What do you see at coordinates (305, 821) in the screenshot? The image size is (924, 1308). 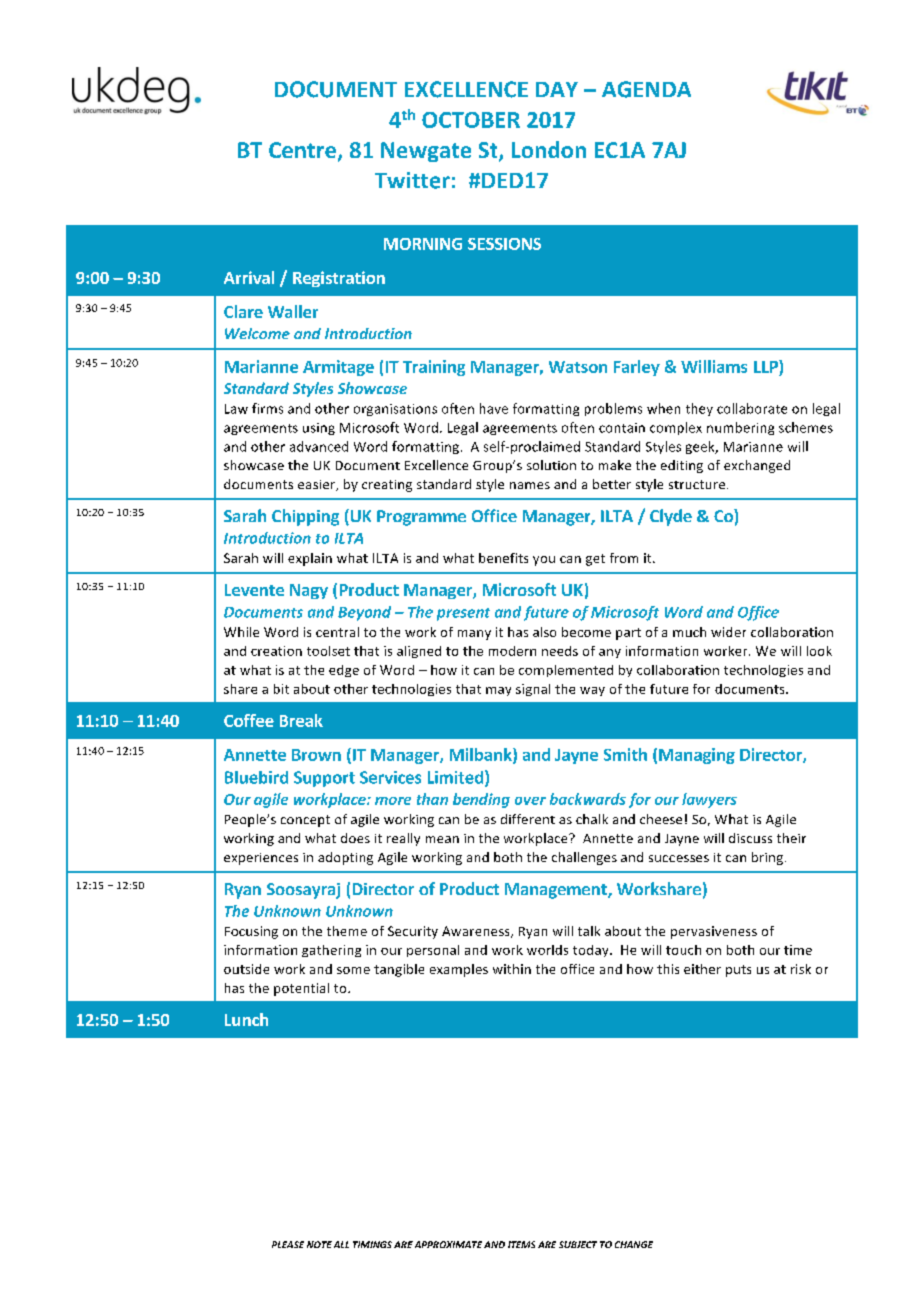 I see `concept` at bounding box center [305, 821].
